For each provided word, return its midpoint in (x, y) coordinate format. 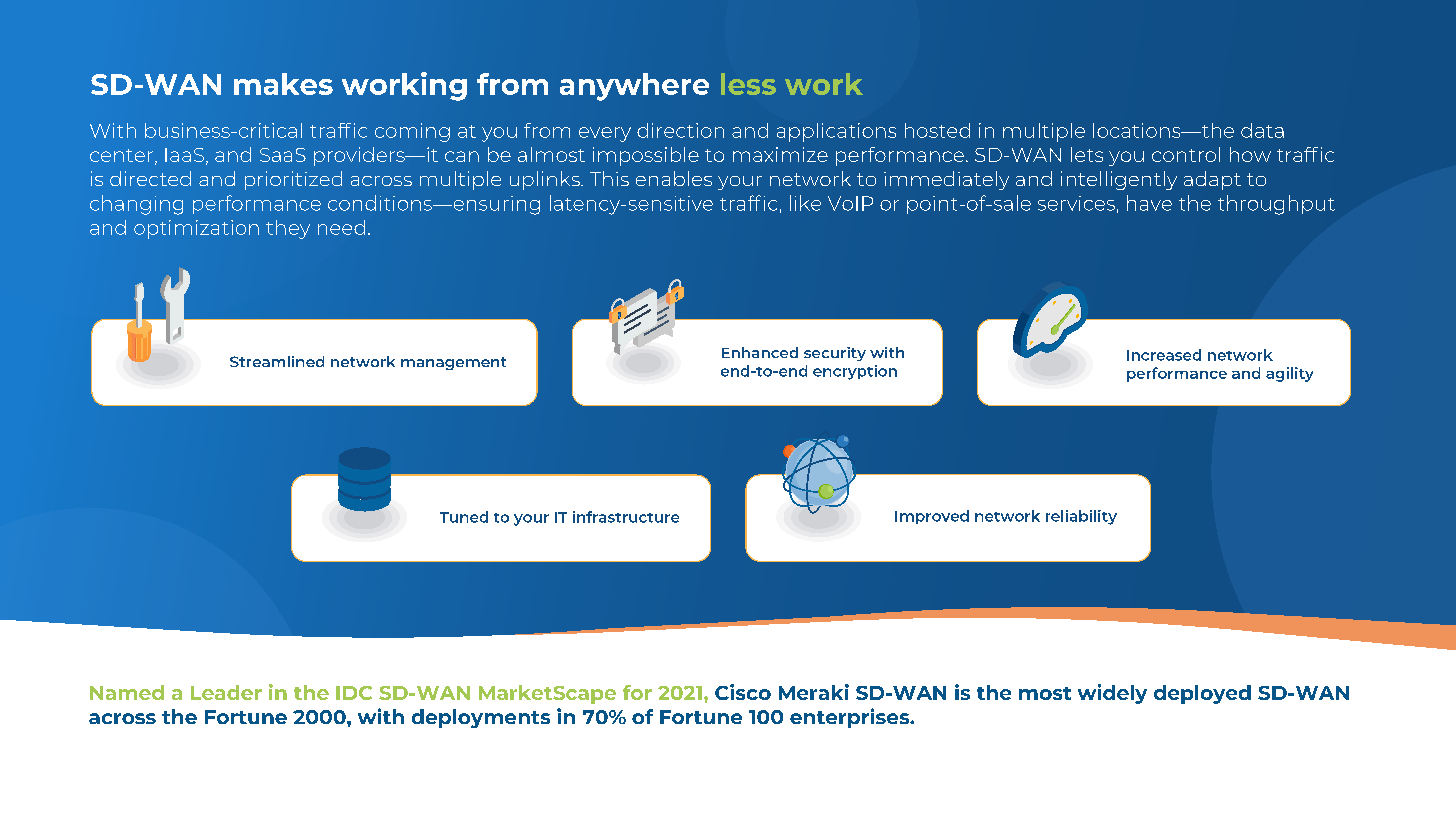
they (288, 229)
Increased (1164, 355)
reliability (1081, 517)
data (1262, 130)
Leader (226, 692)
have (1149, 203)
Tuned (464, 517)
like (805, 203)
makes (283, 84)
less (748, 84)
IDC (354, 693)
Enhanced (760, 352)
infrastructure (626, 517)
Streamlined (277, 361)
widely (1112, 694)
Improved (932, 517)
